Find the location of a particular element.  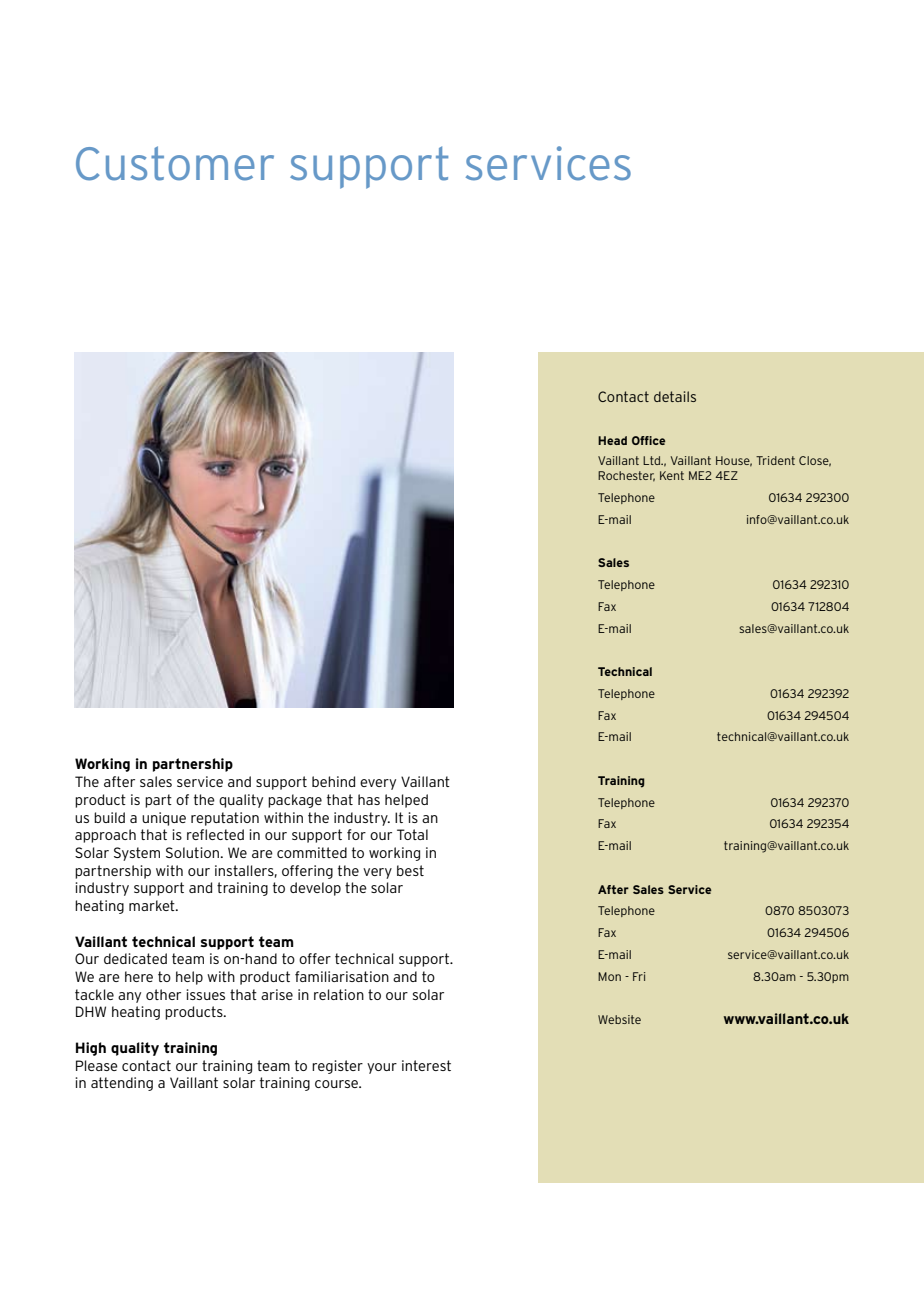

has is located at coordinates (369, 799).
